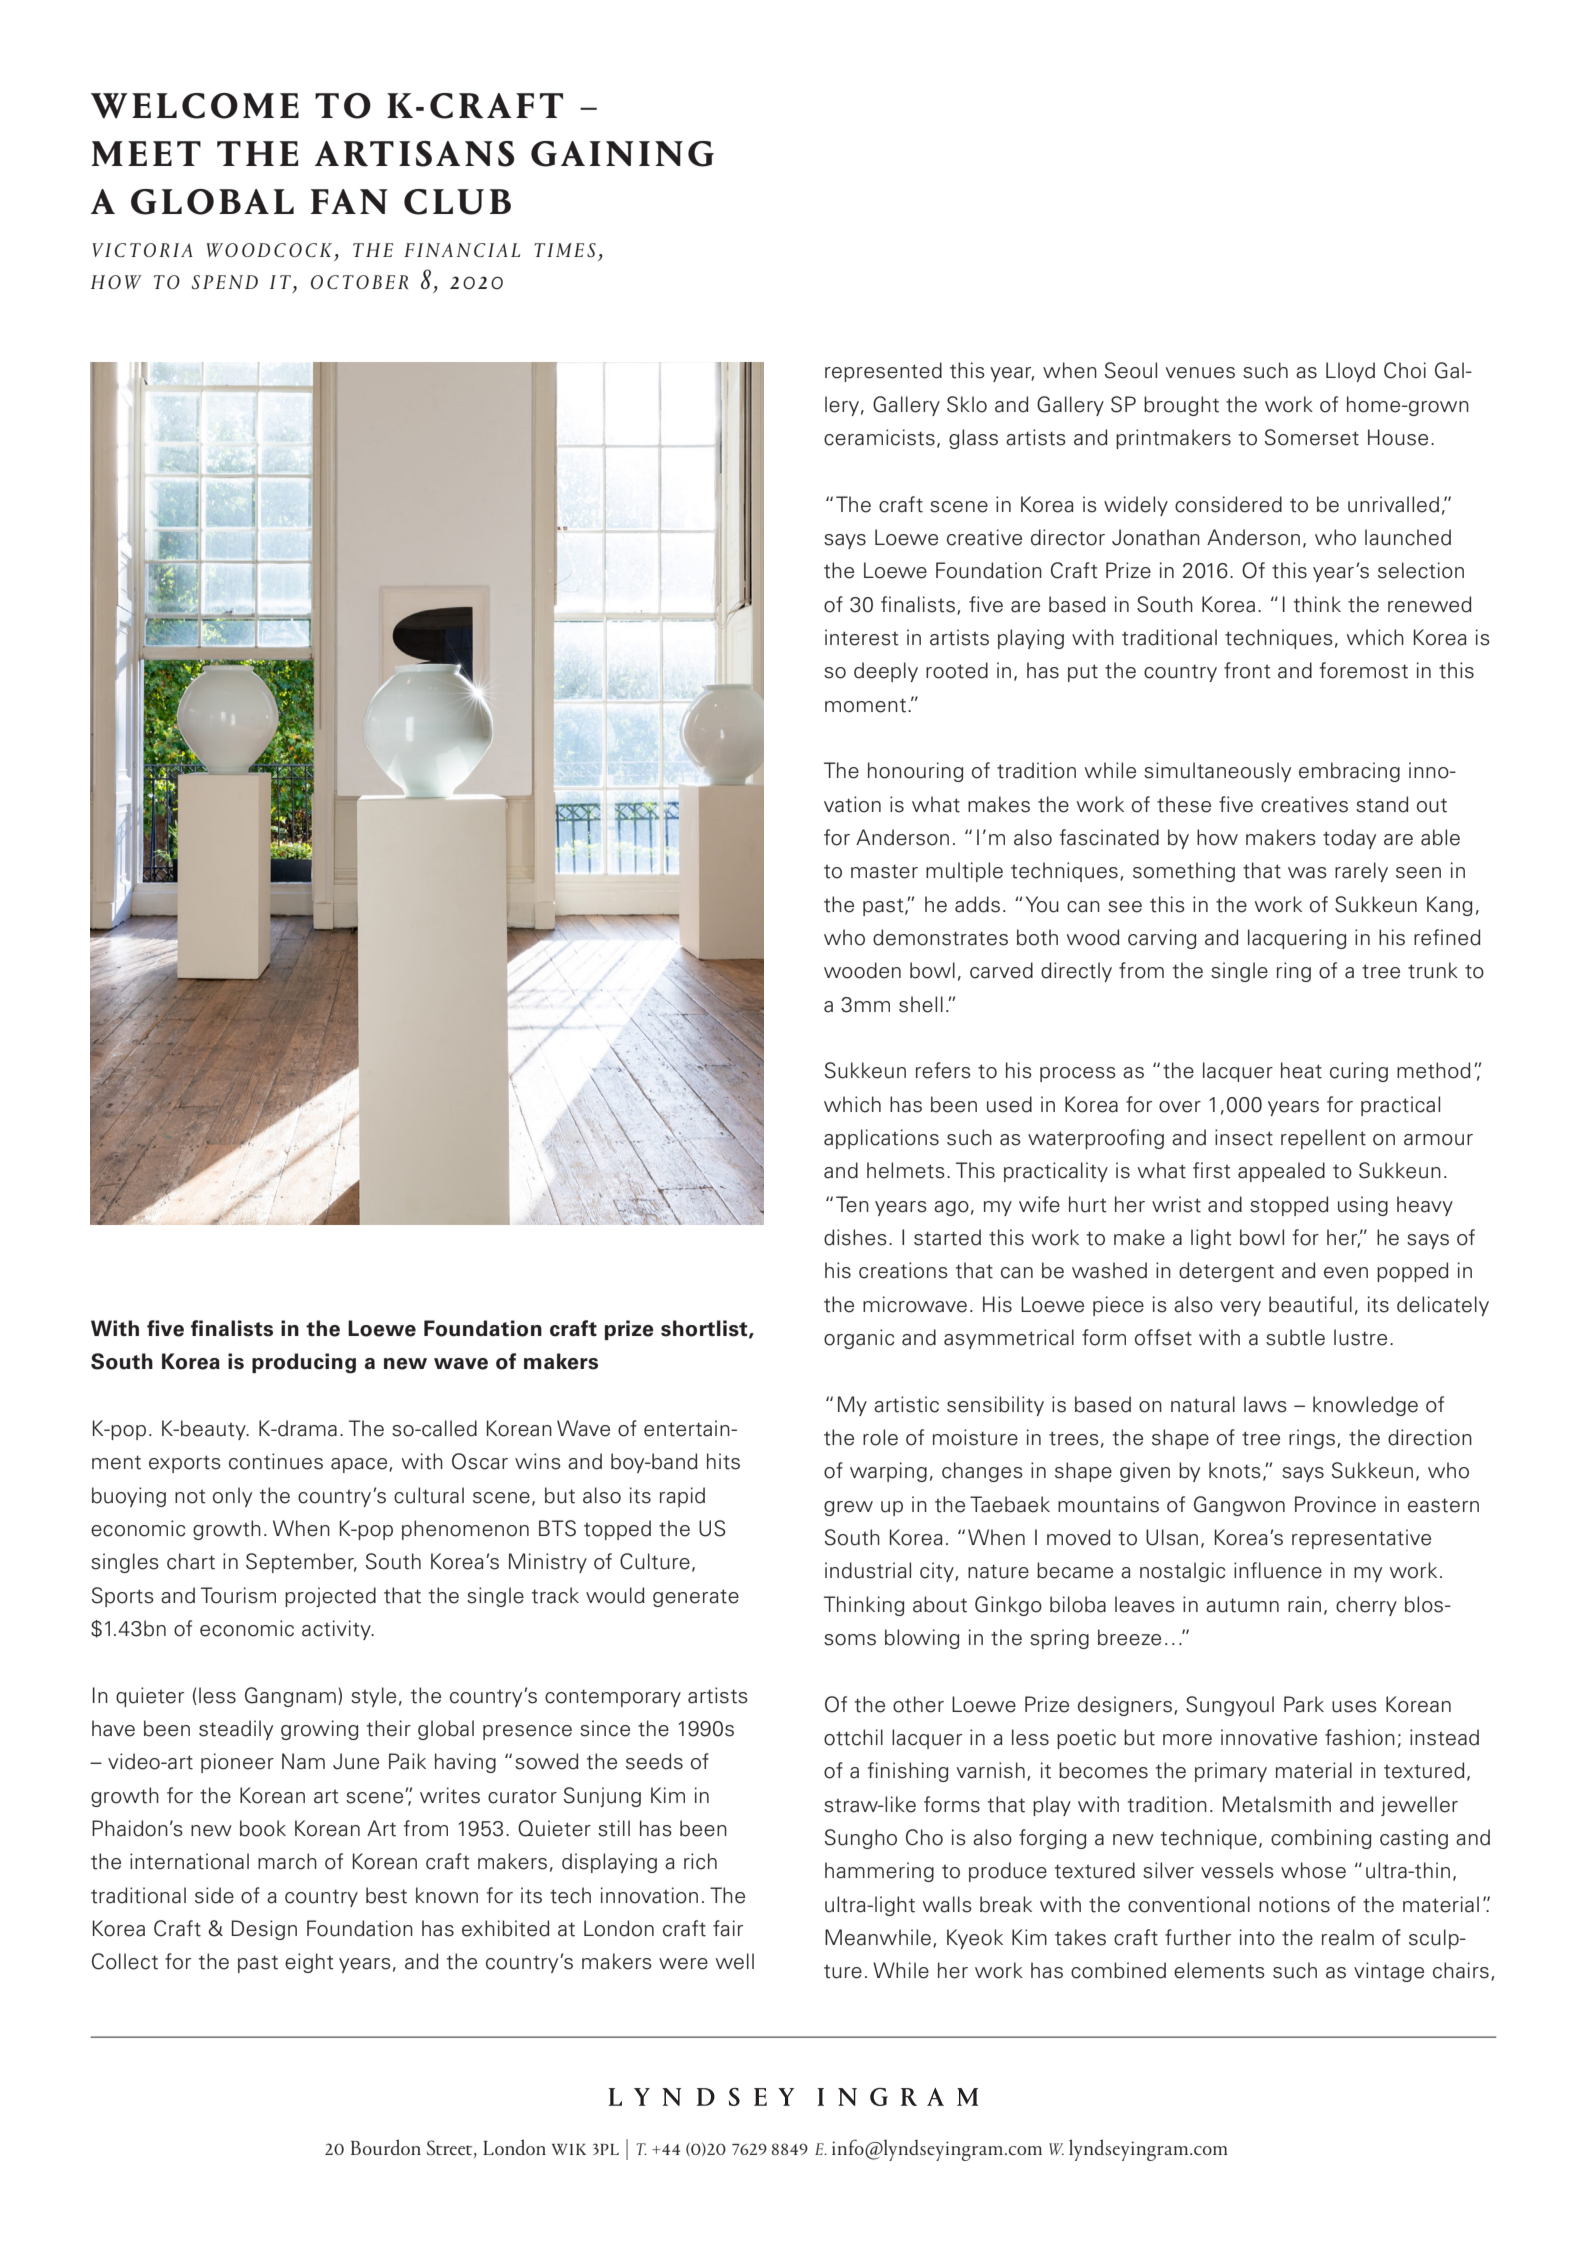 The height and width of the screenshot is (2245, 1587). What do you see at coordinates (1312, 437) in the screenshot?
I see `Somerset` at bounding box center [1312, 437].
